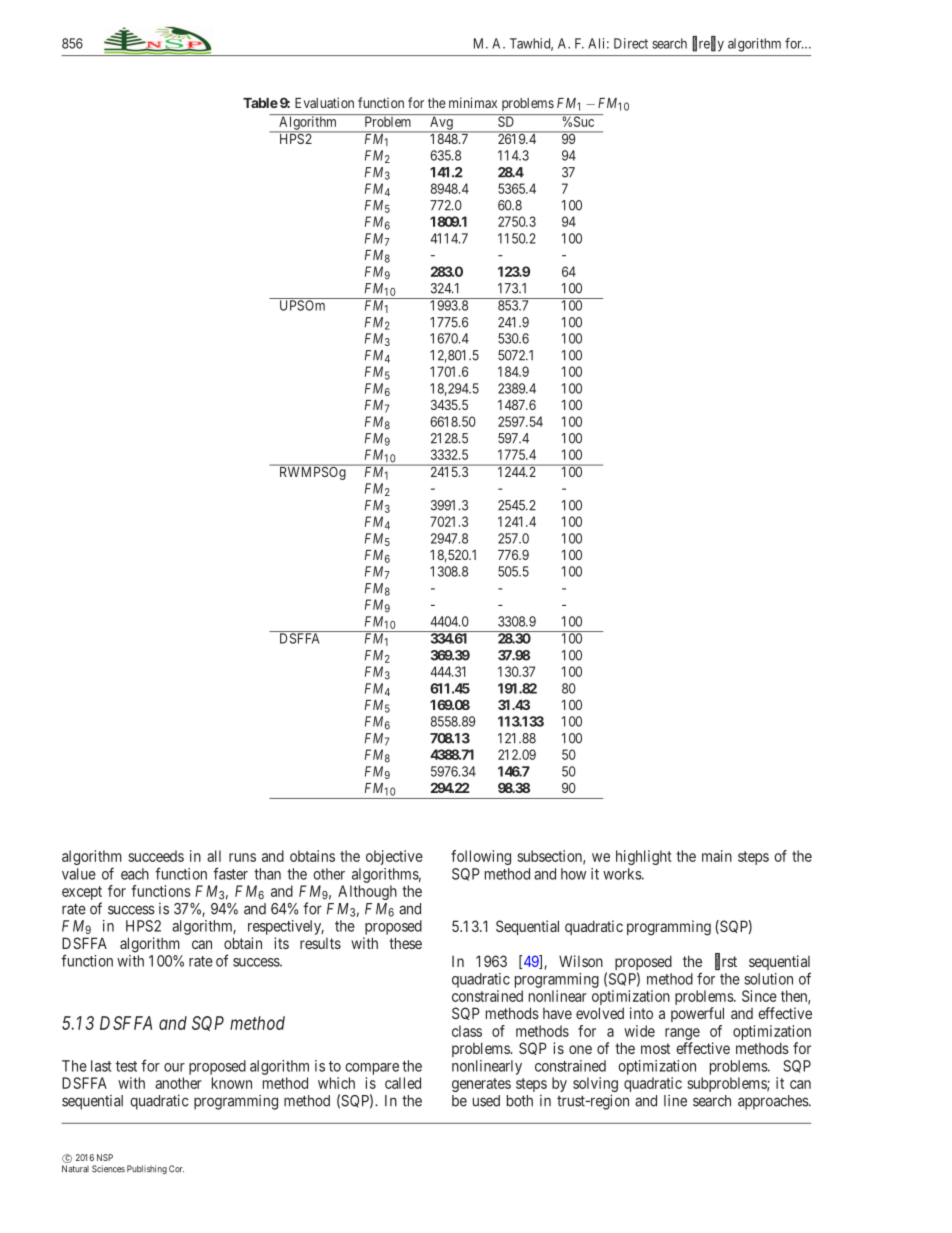  Describe the element at coordinates (260, 103) in the screenshot. I see `Table` at that location.
